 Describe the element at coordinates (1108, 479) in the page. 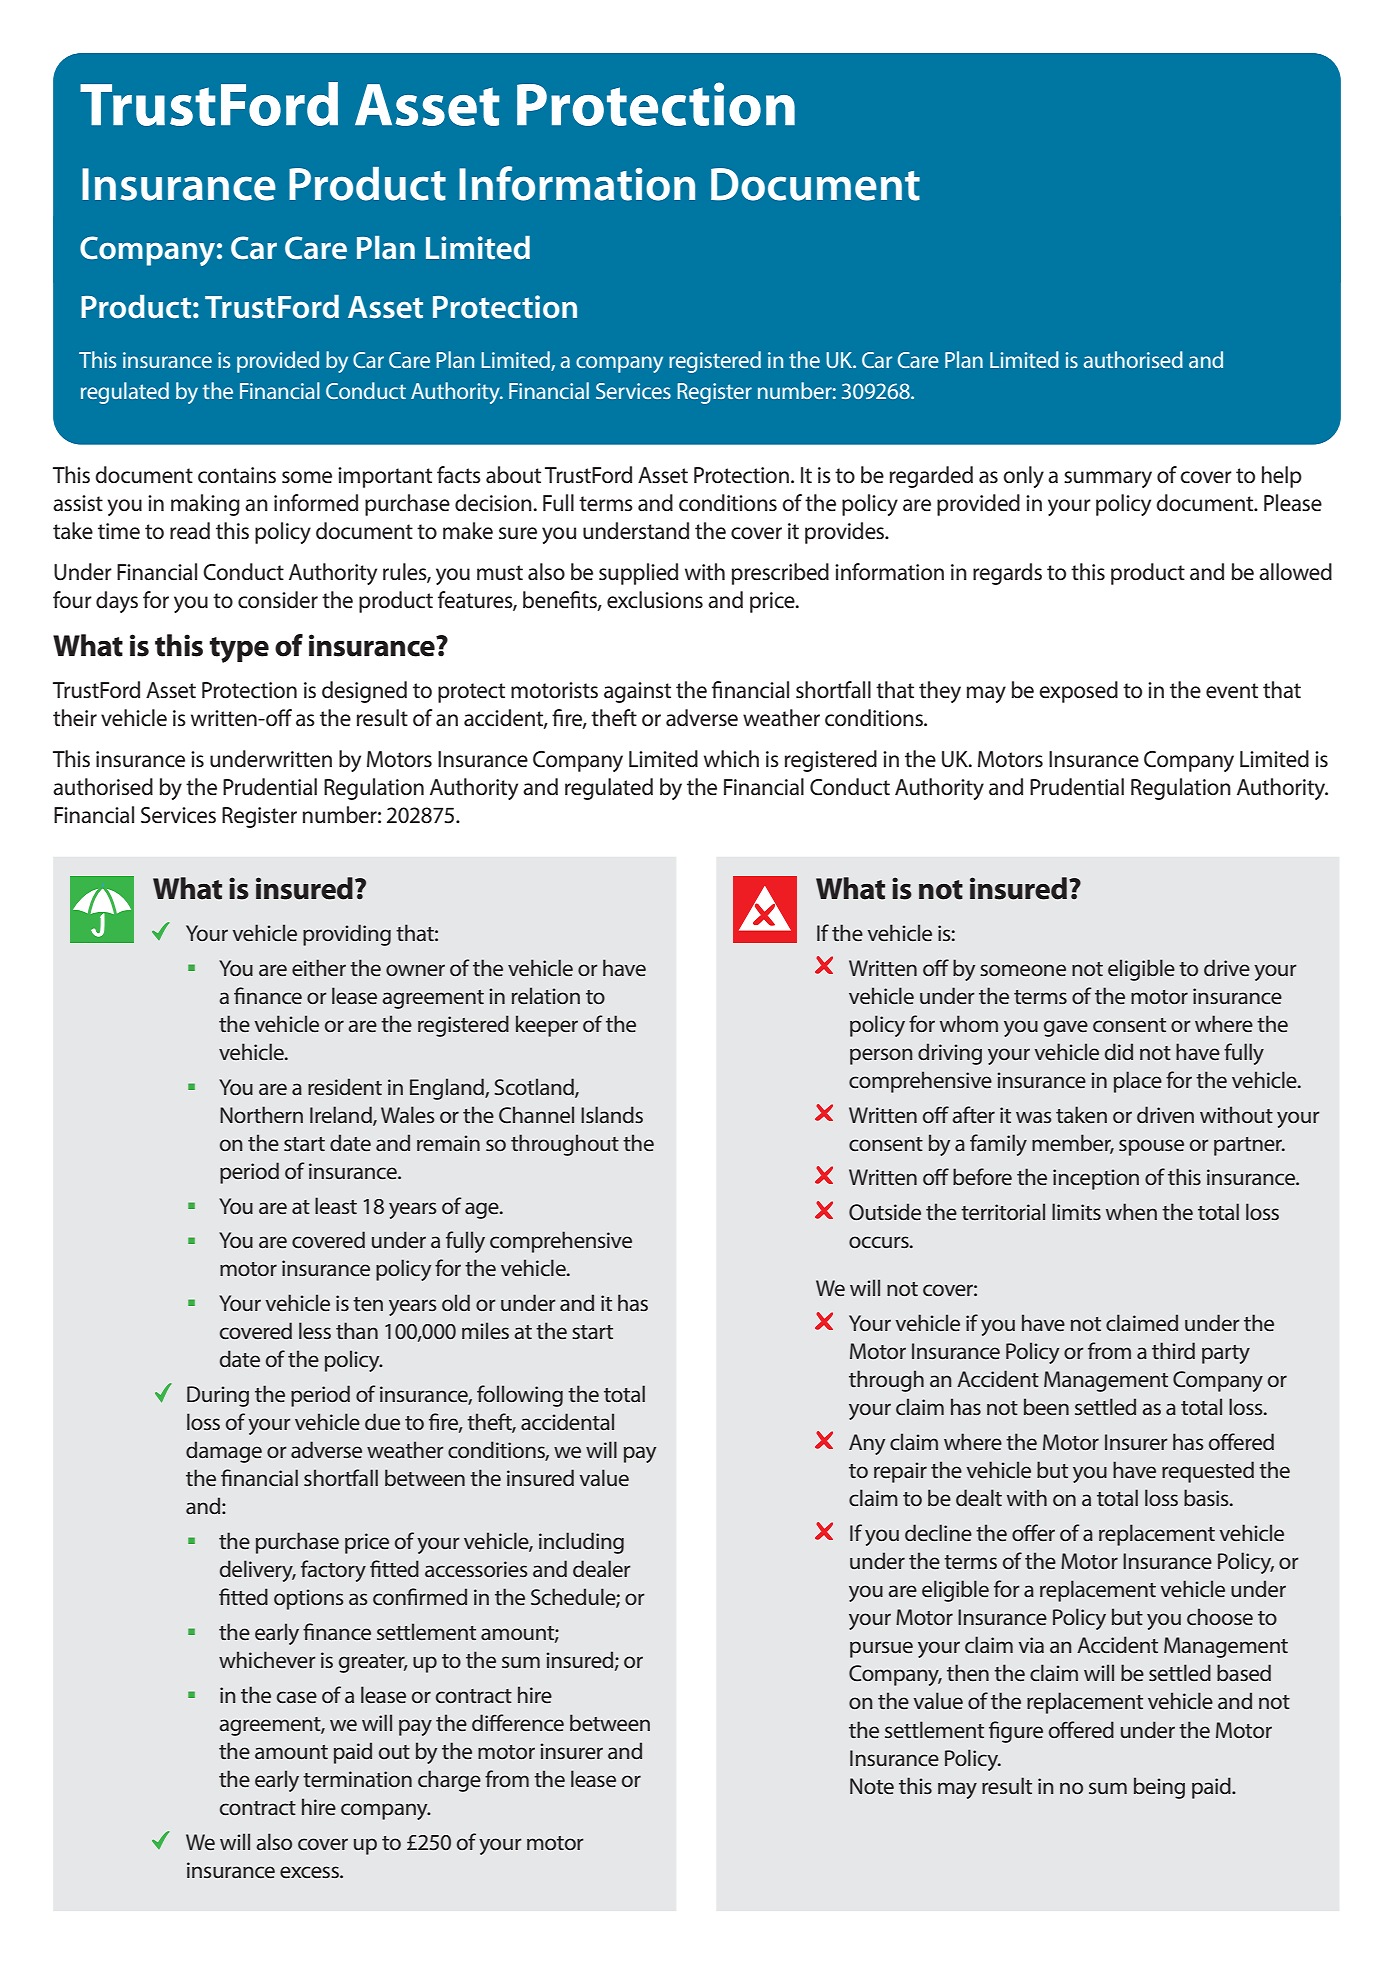

I see `summary` at that location.
